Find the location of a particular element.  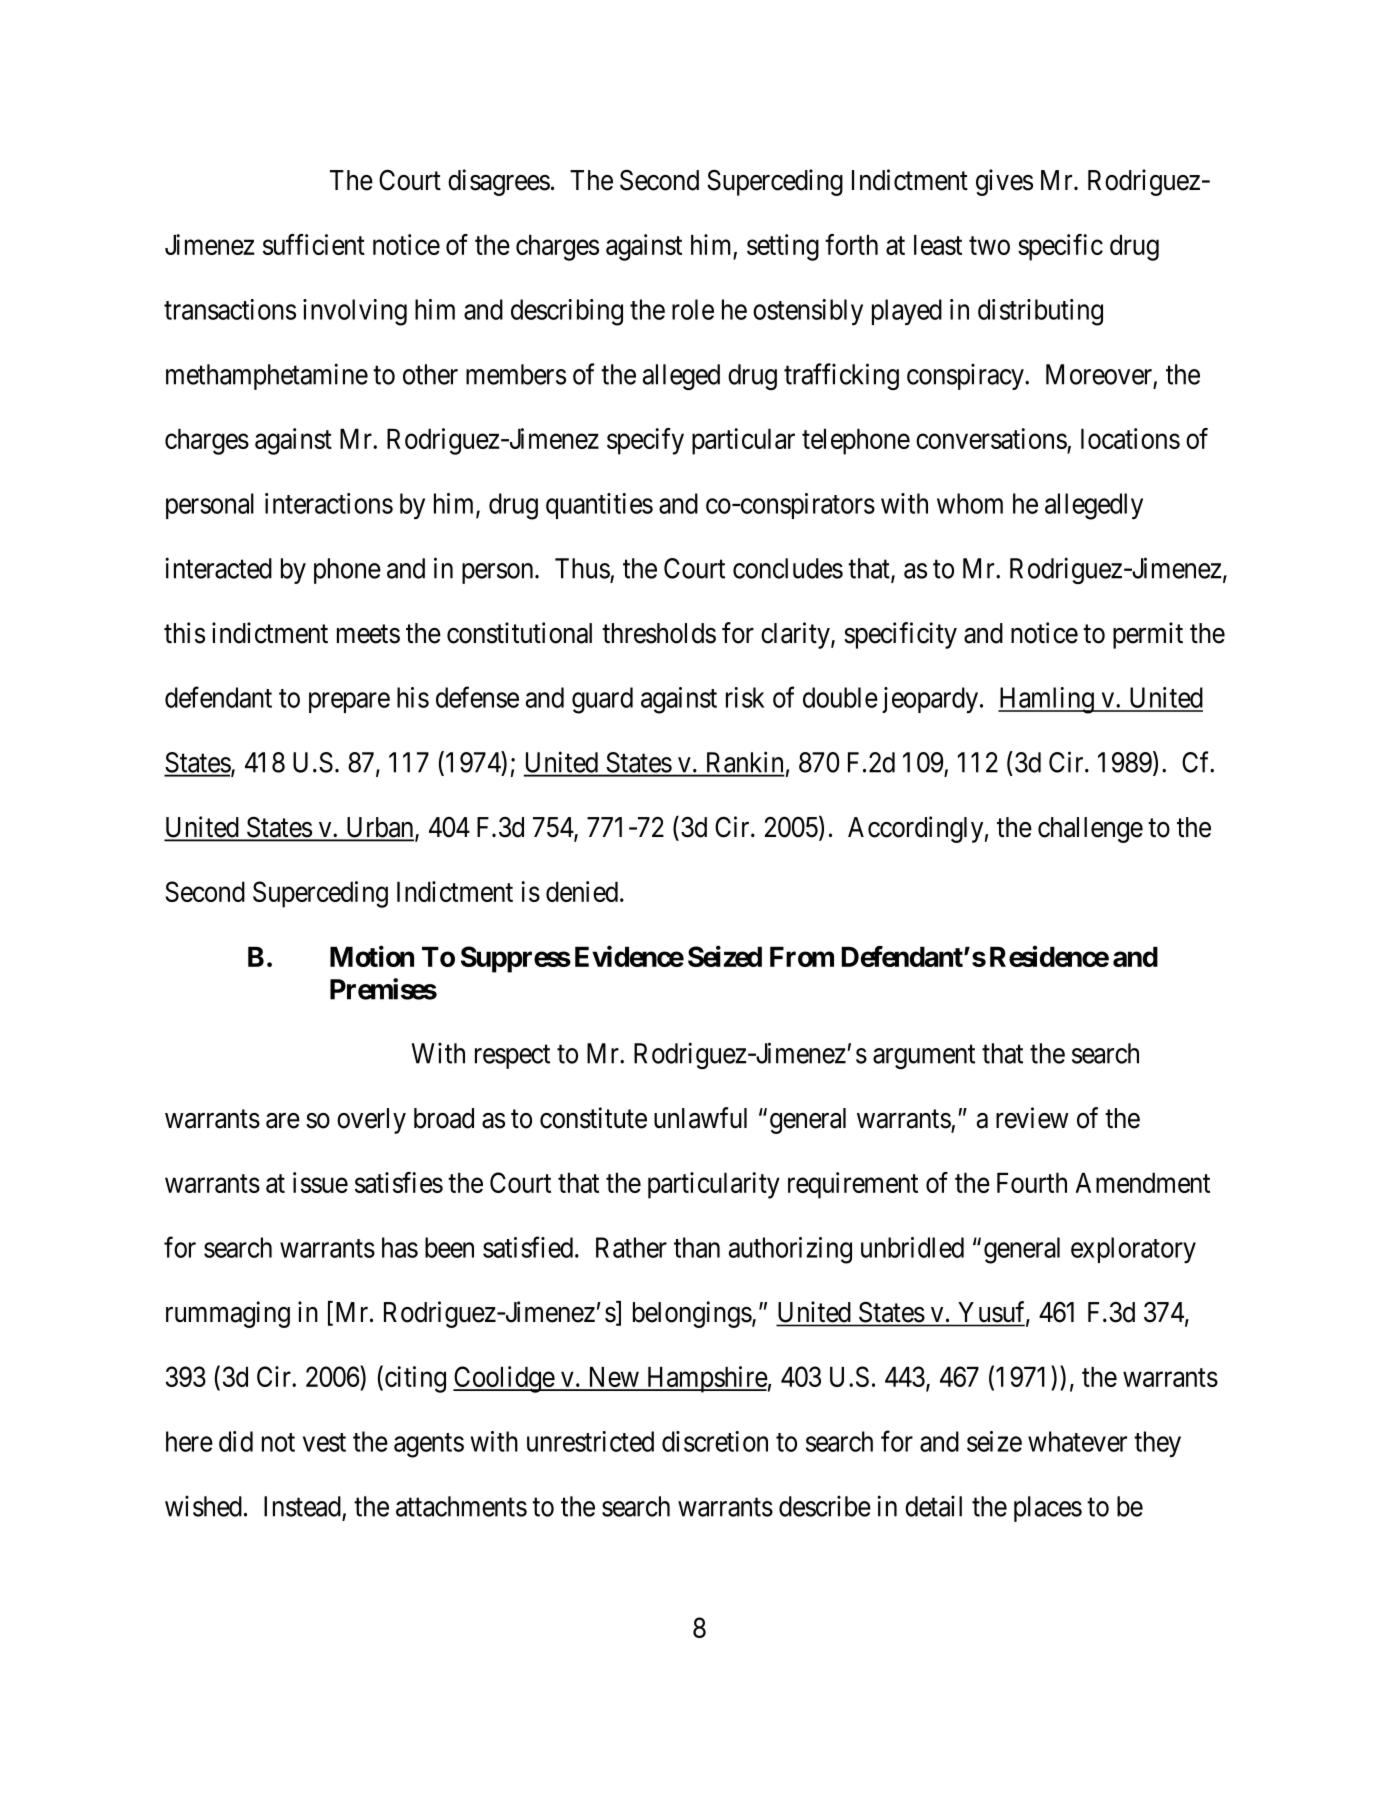

issue is located at coordinates (320, 1182).
